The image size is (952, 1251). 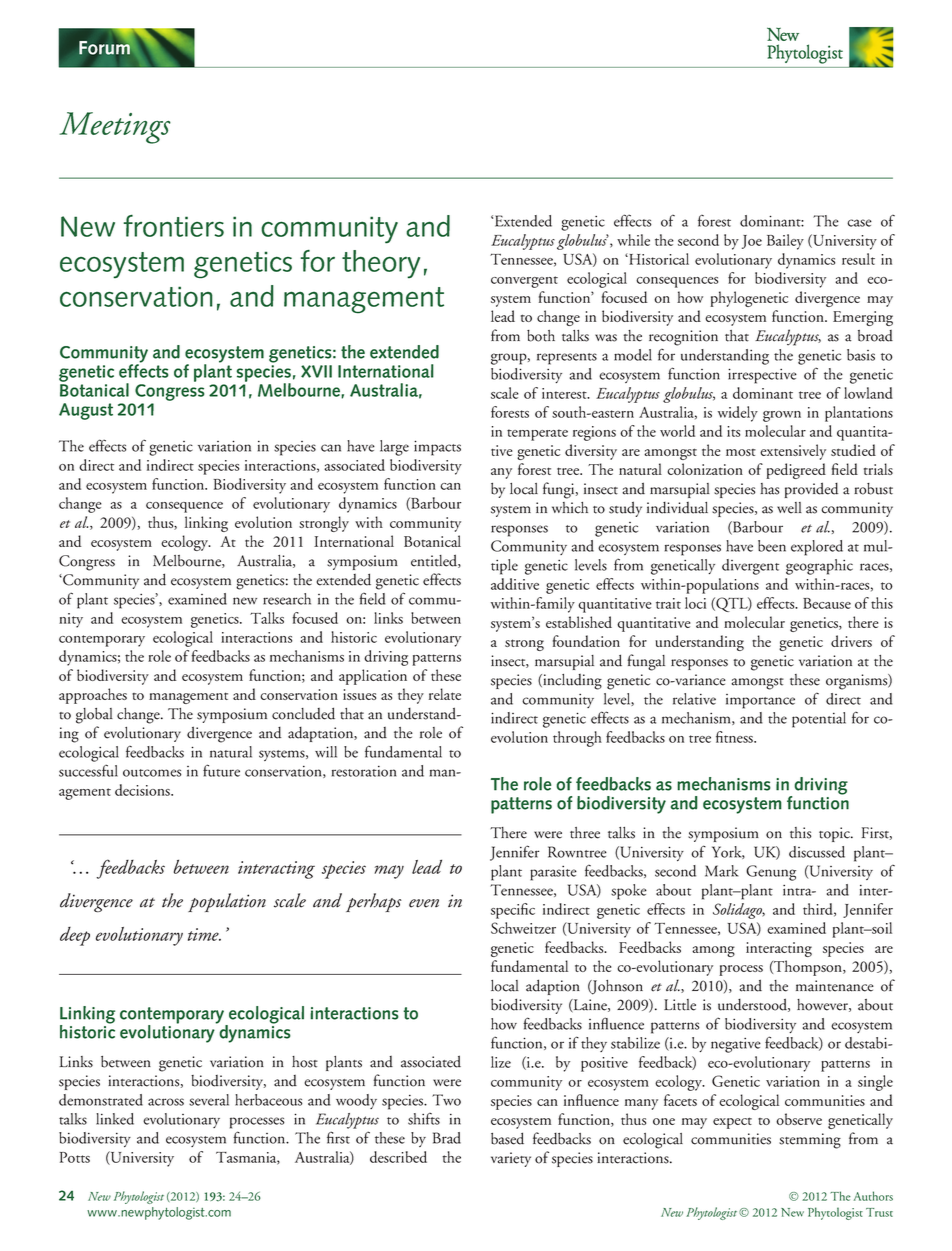 I want to click on August, so click(x=86, y=411).
